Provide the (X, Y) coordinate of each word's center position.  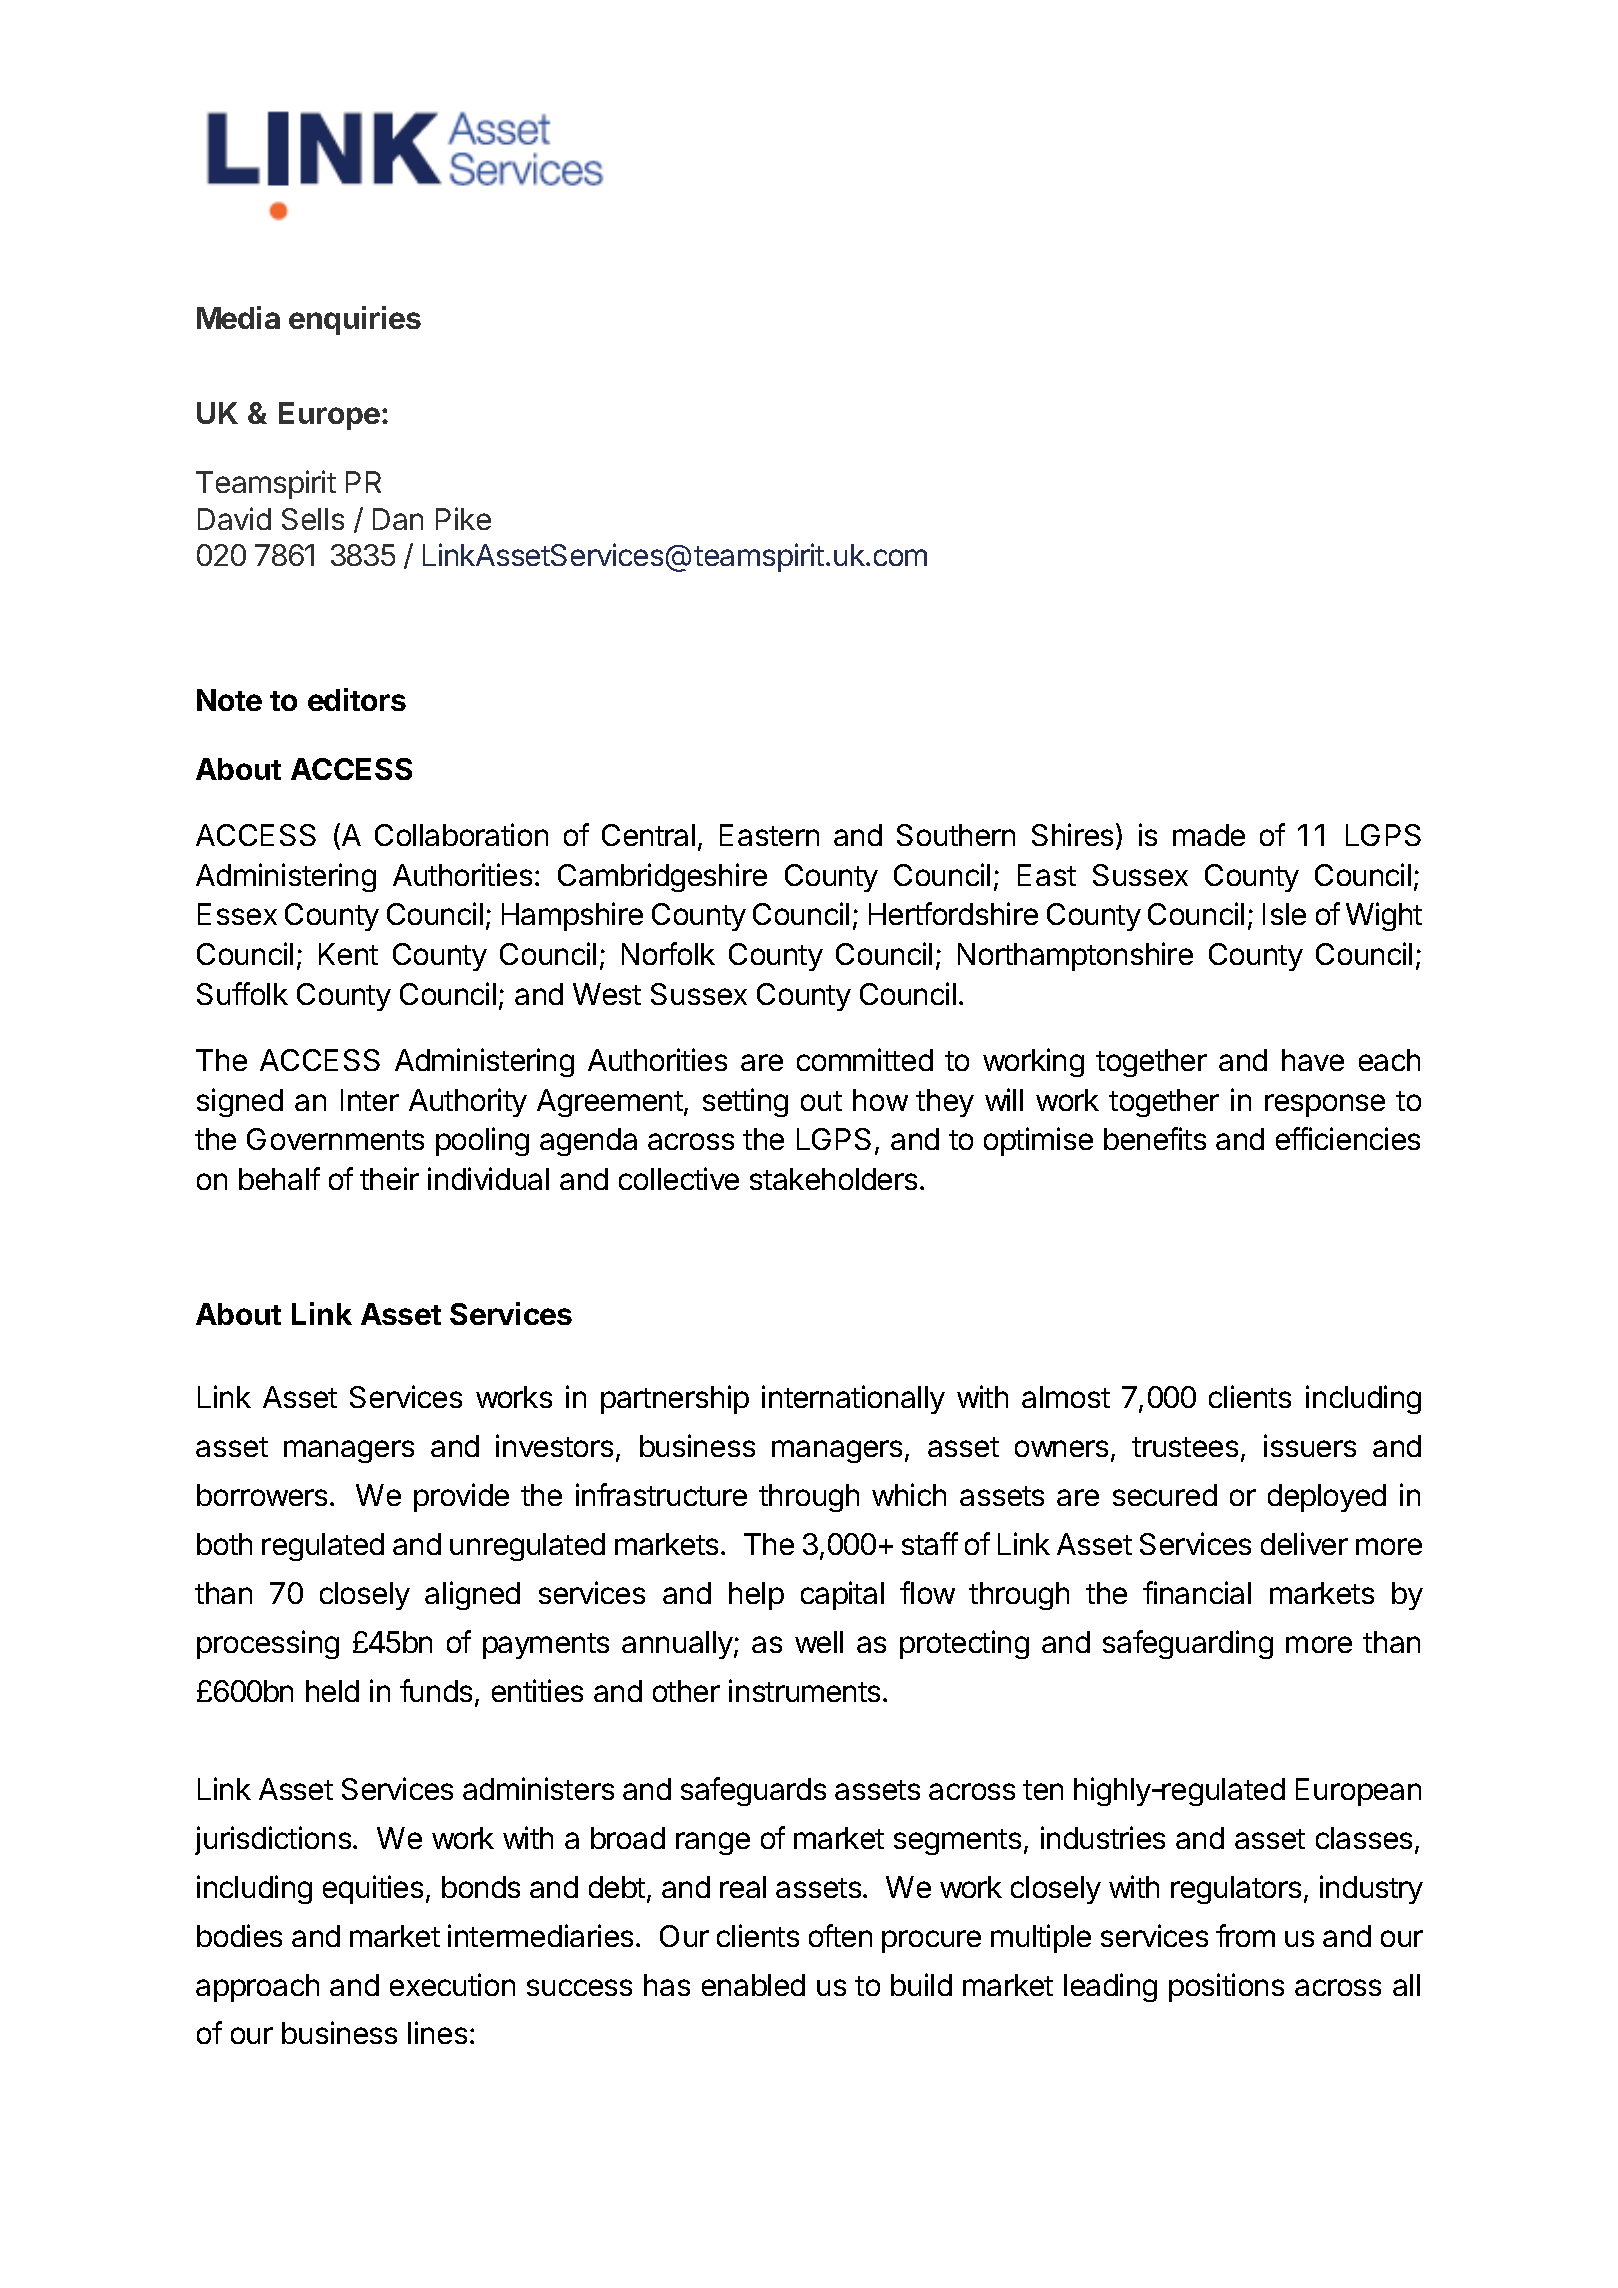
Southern (956, 835)
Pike (463, 518)
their (389, 1178)
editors (357, 699)
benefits (1155, 1138)
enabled (753, 1985)
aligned (472, 1595)
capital (842, 1595)
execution (452, 1984)
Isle (1284, 914)
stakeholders (833, 1179)
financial (1197, 1592)
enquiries (355, 320)
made (1209, 835)
